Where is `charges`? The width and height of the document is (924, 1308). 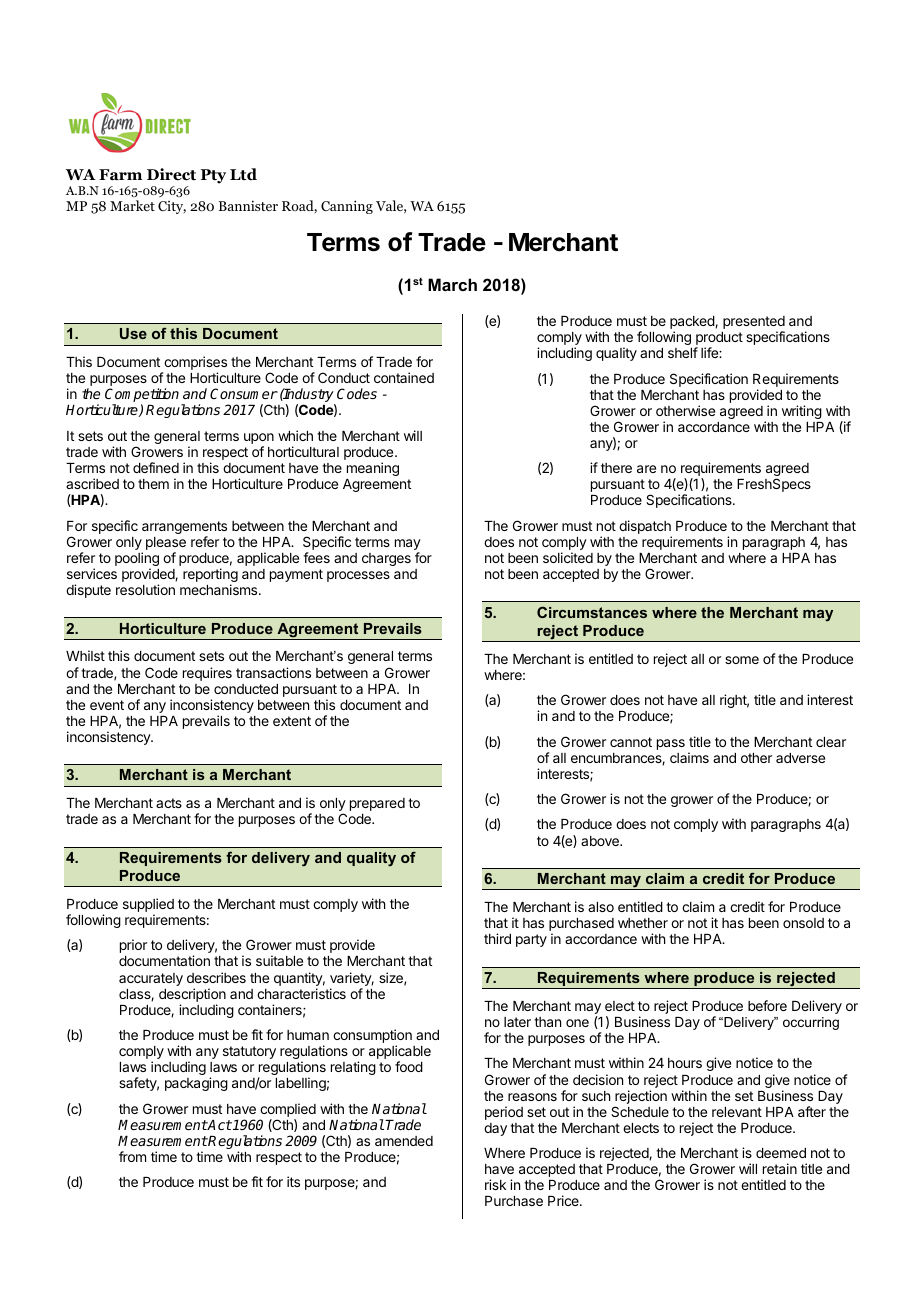 charges is located at coordinates (386, 559).
